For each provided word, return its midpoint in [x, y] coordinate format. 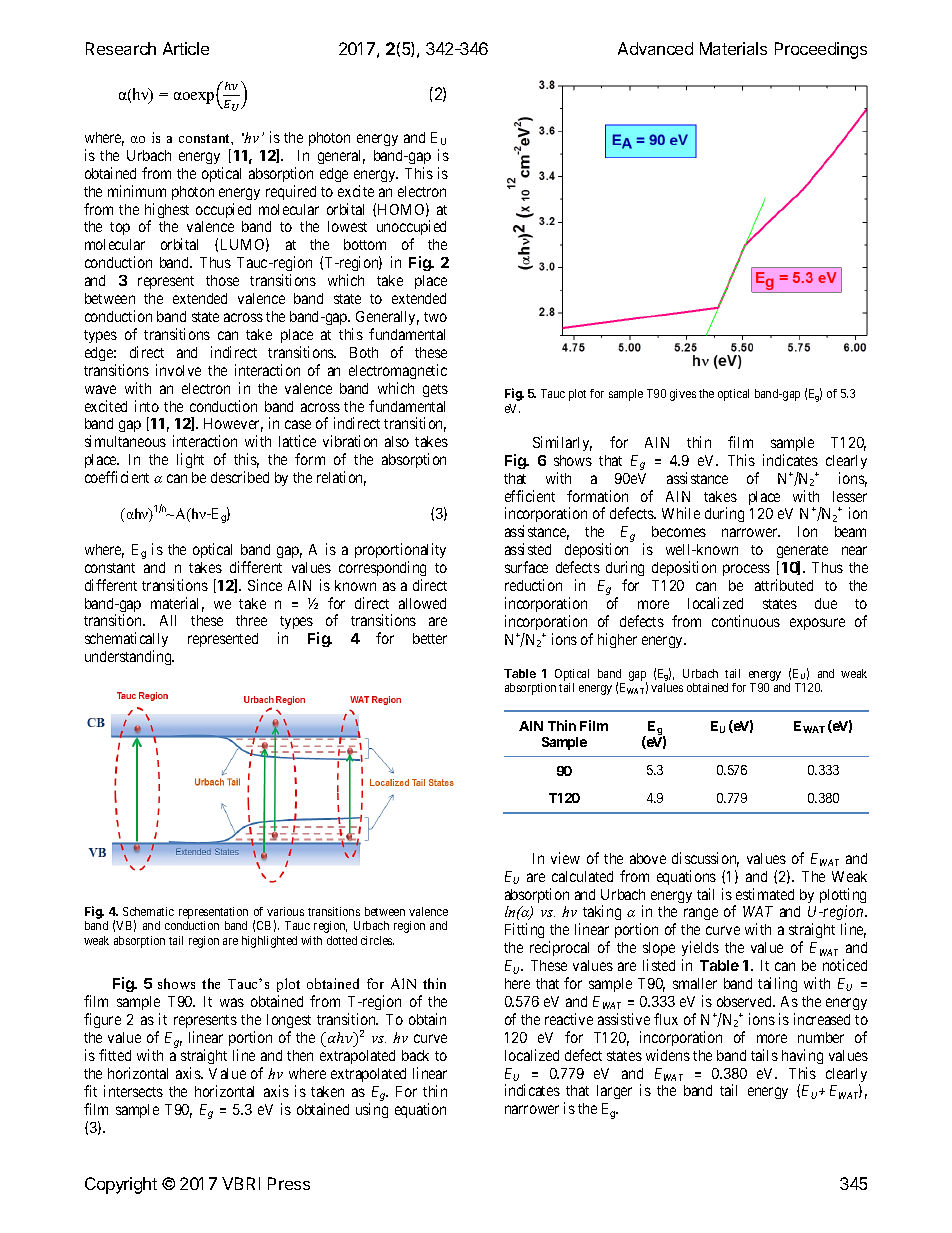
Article [186, 48]
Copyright [121, 1185]
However [233, 425]
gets [435, 390]
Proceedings [821, 50]
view [565, 858]
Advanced [655, 48]
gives [683, 395]
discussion [705, 859]
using [372, 1110]
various [285, 911]
